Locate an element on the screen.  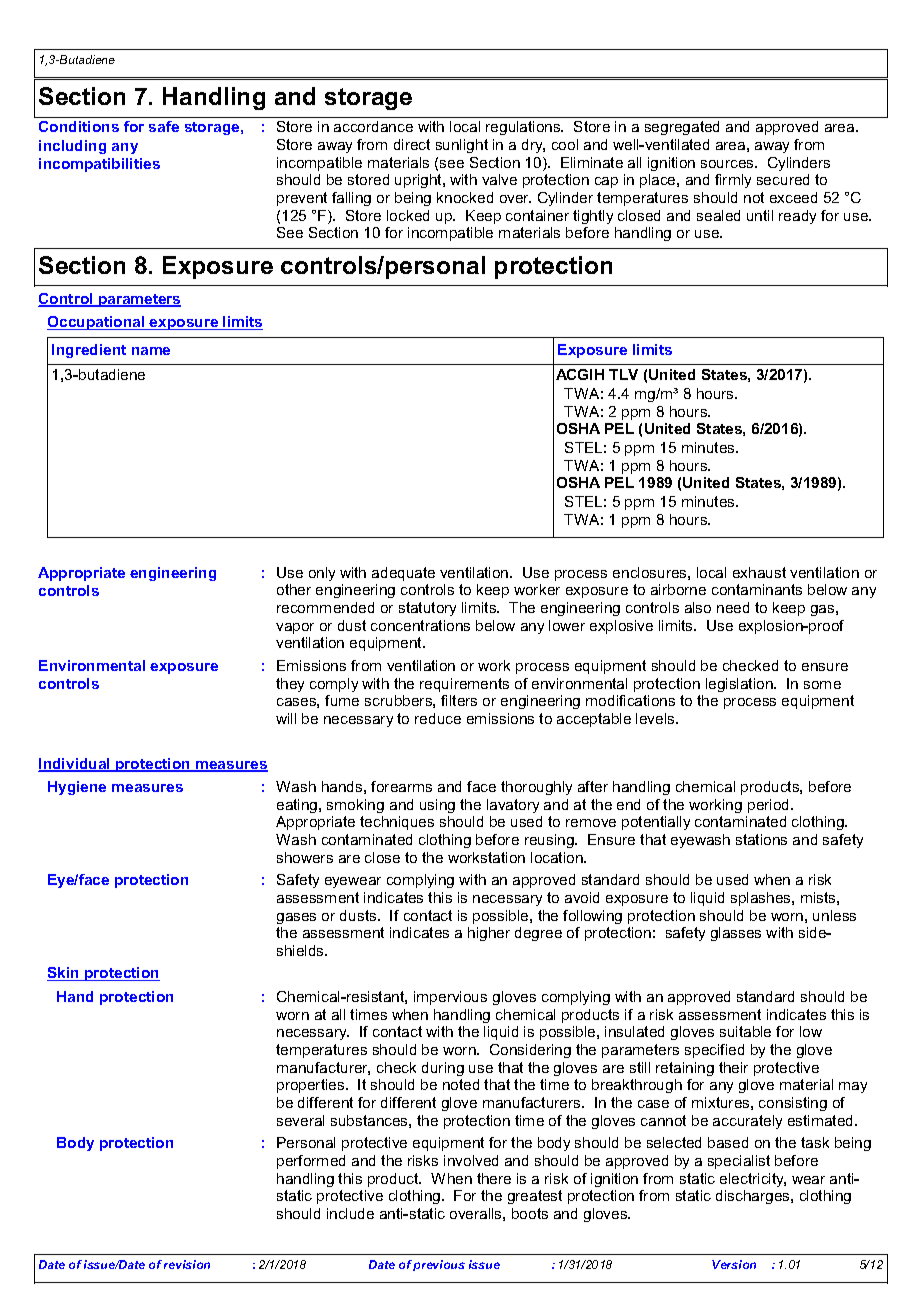
exhaust is located at coordinates (759, 572).
